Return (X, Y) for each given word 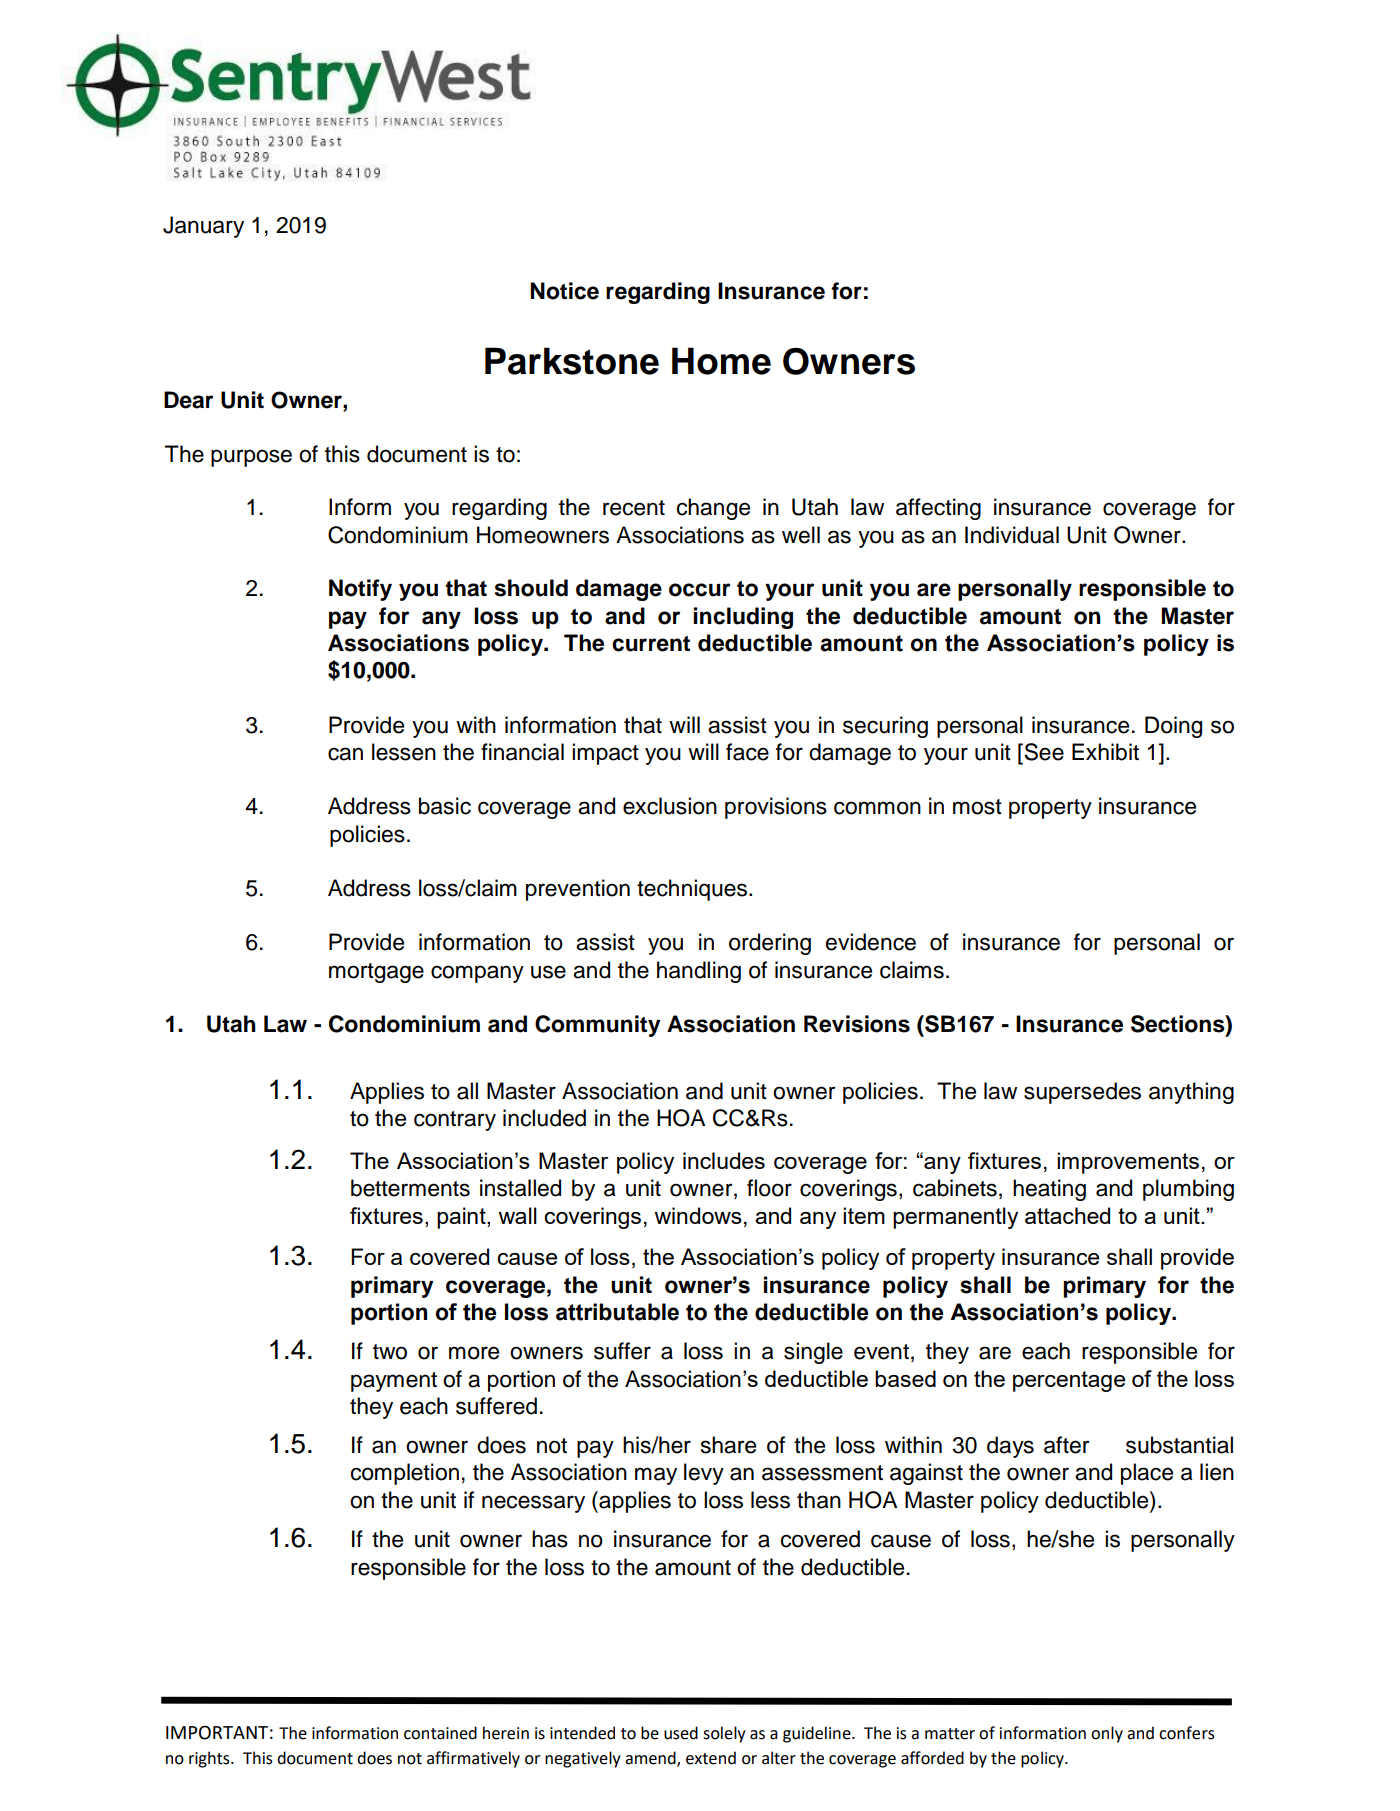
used (681, 1733)
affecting (938, 509)
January (203, 227)
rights (210, 1759)
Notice (564, 291)
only (1107, 1734)
